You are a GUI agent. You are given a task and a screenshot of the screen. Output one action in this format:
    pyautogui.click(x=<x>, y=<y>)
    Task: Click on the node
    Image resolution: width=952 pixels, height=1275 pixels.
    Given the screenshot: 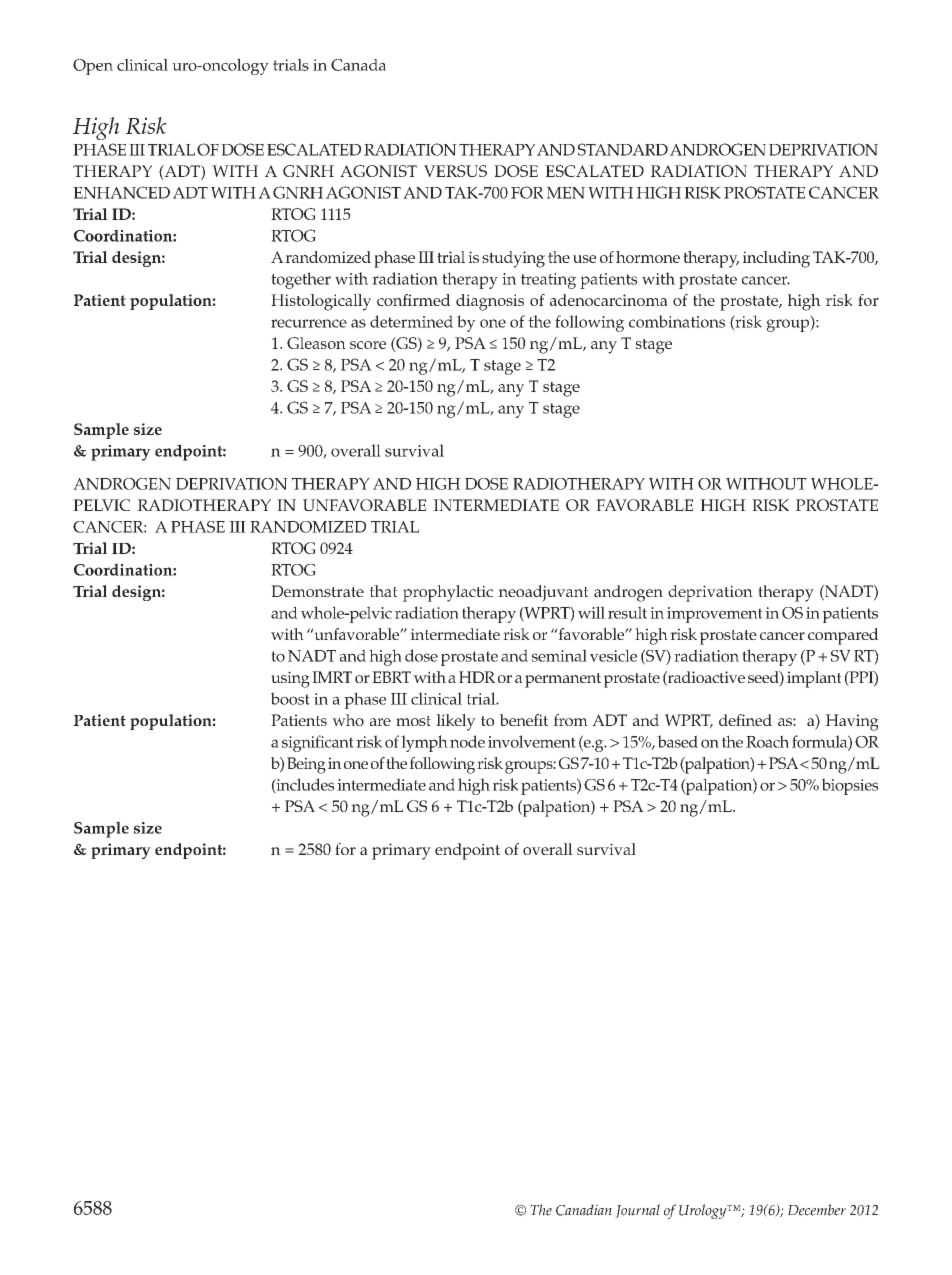 What is the action you would take?
    pyautogui.click(x=467, y=741)
